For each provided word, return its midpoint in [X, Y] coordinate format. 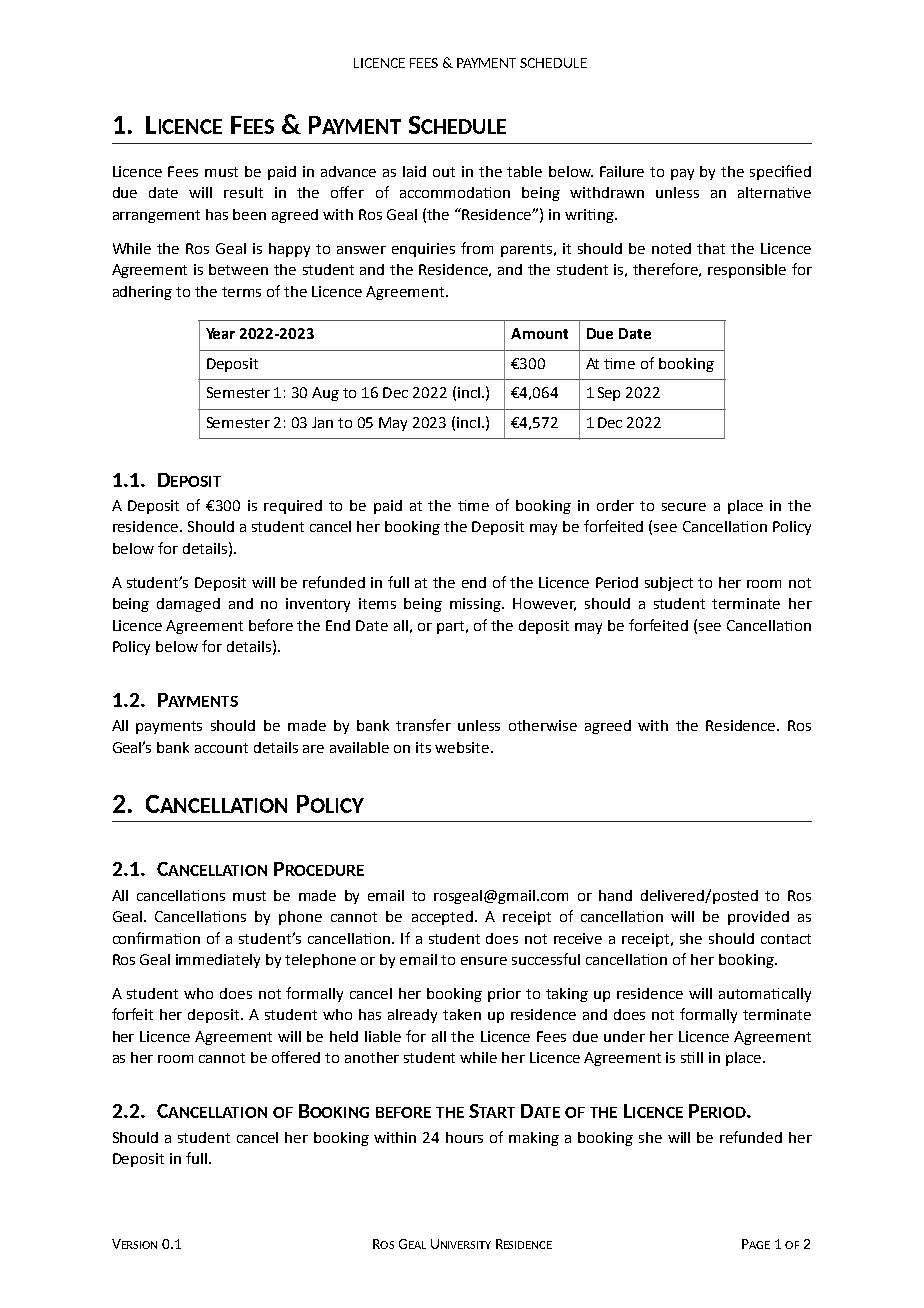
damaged [188, 605]
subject [669, 584]
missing [477, 605]
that [711, 248]
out [444, 172]
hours [464, 1137]
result [243, 192]
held [344, 1036]
